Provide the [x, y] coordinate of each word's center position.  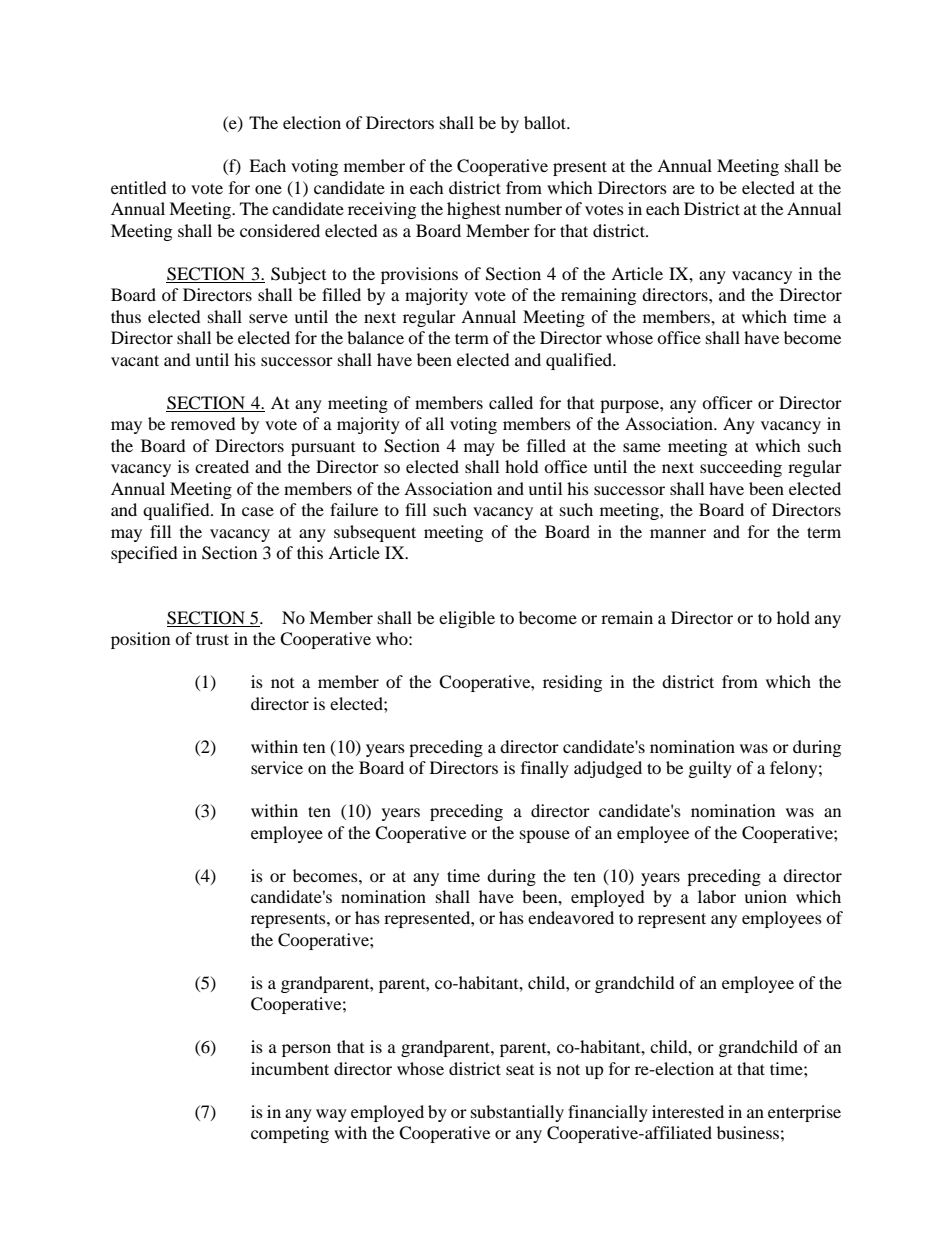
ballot [546, 122]
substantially [517, 1113]
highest [474, 210]
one [268, 189]
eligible [467, 619]
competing [290, 1134]
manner [678, 533]
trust [212, 639]
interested [688, 1111]
